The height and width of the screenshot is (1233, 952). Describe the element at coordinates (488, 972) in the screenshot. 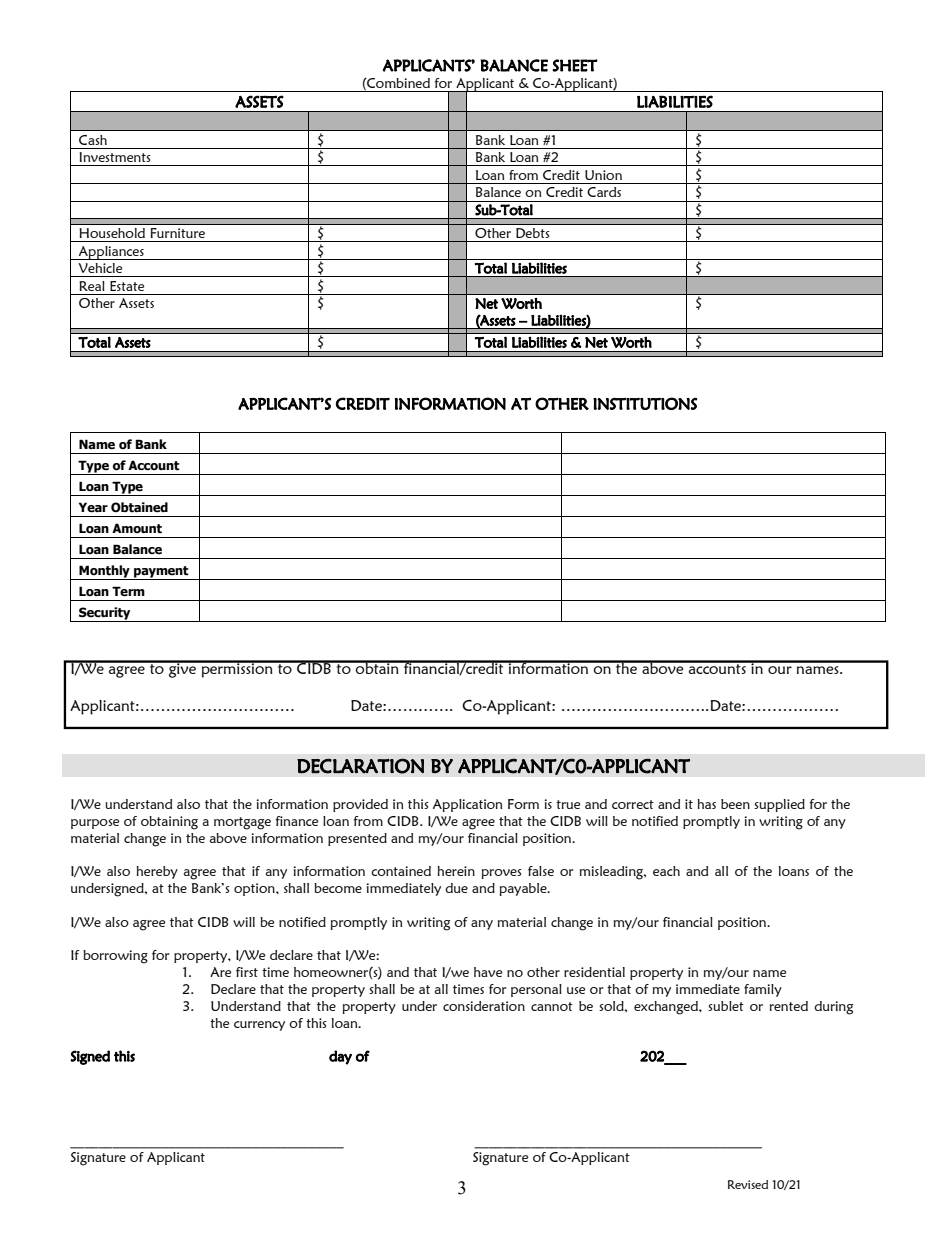

I see `have` at that location.
